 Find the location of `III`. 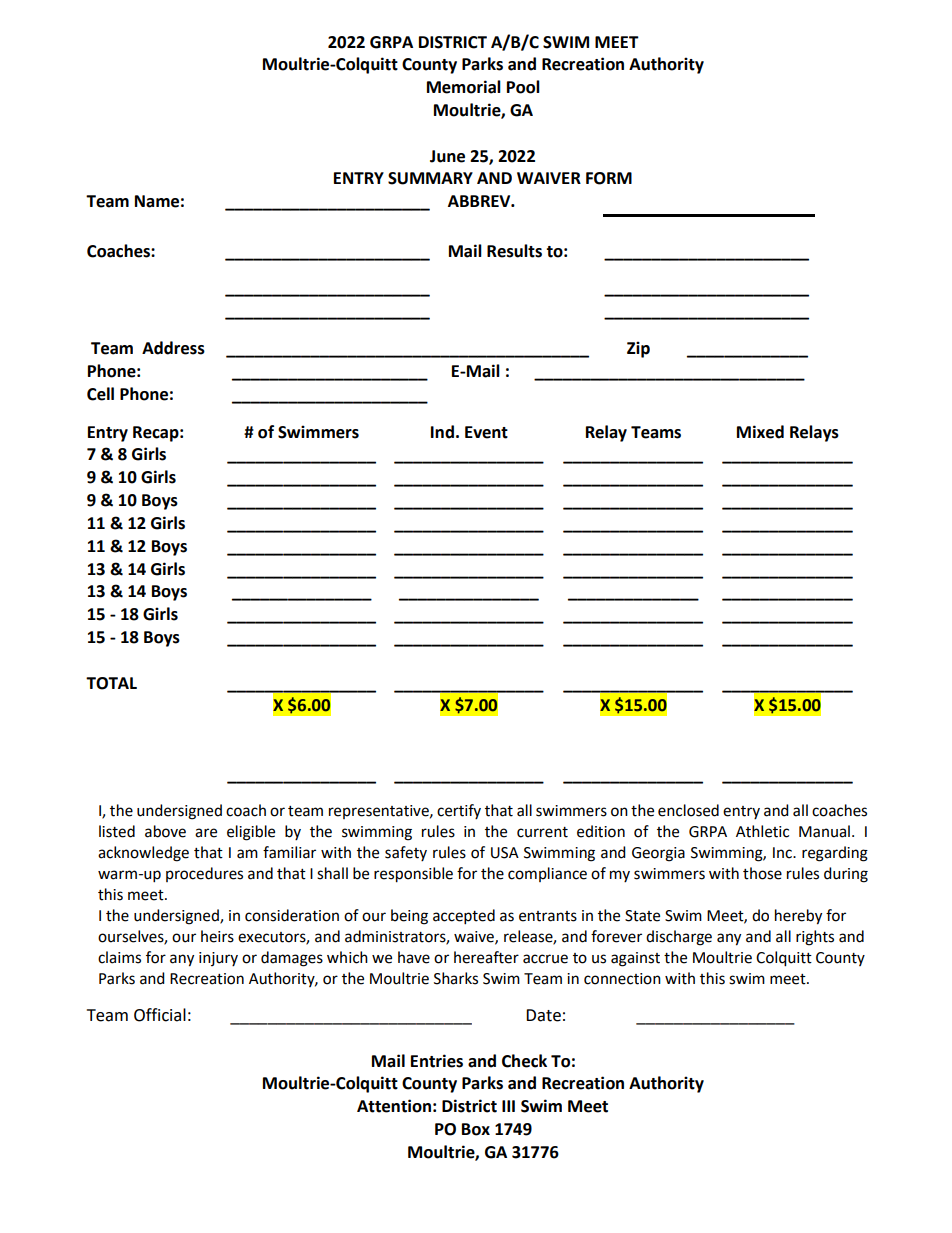

III is located at coordinates (508, 1106).
